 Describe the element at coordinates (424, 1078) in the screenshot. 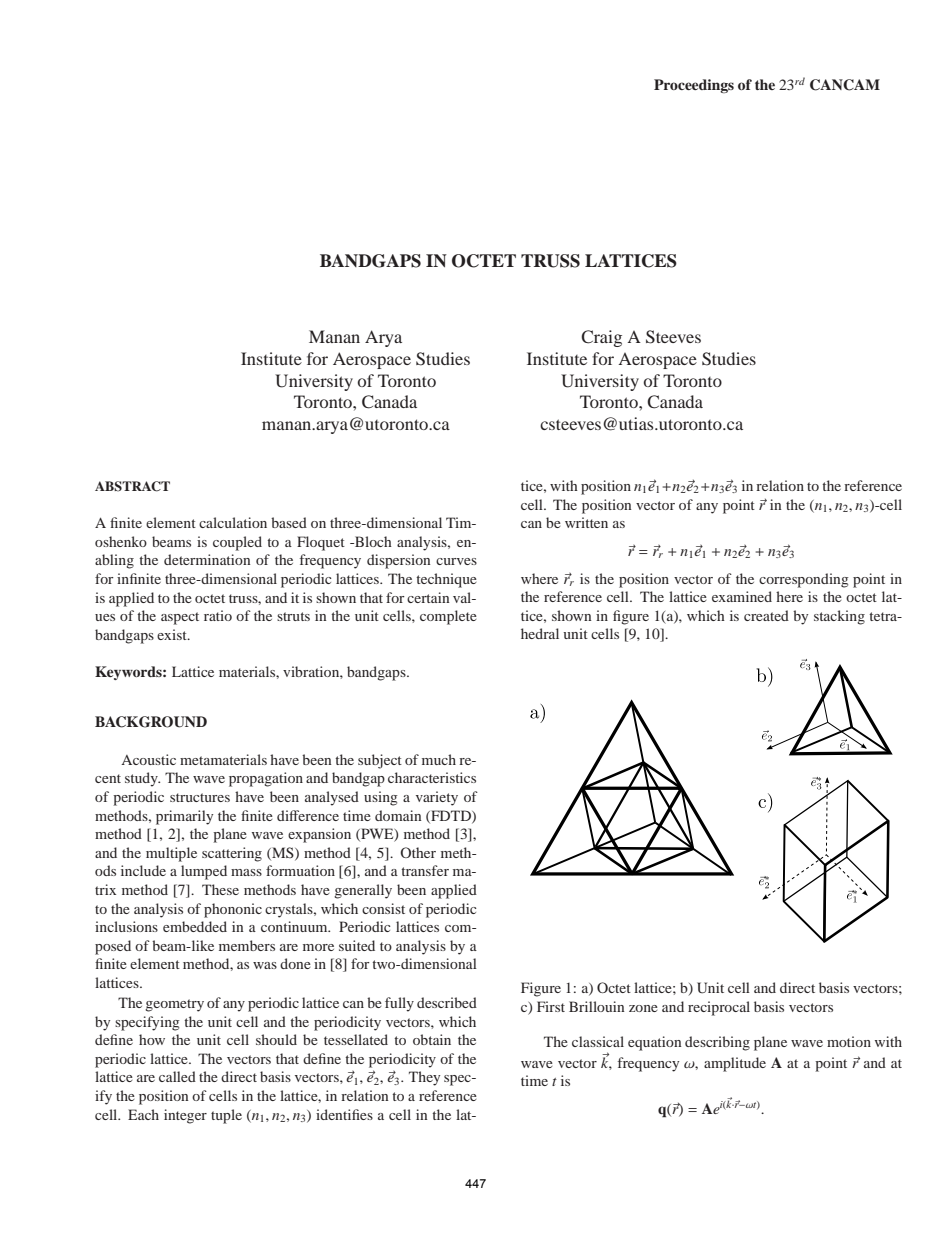

I see `They` at that location.
